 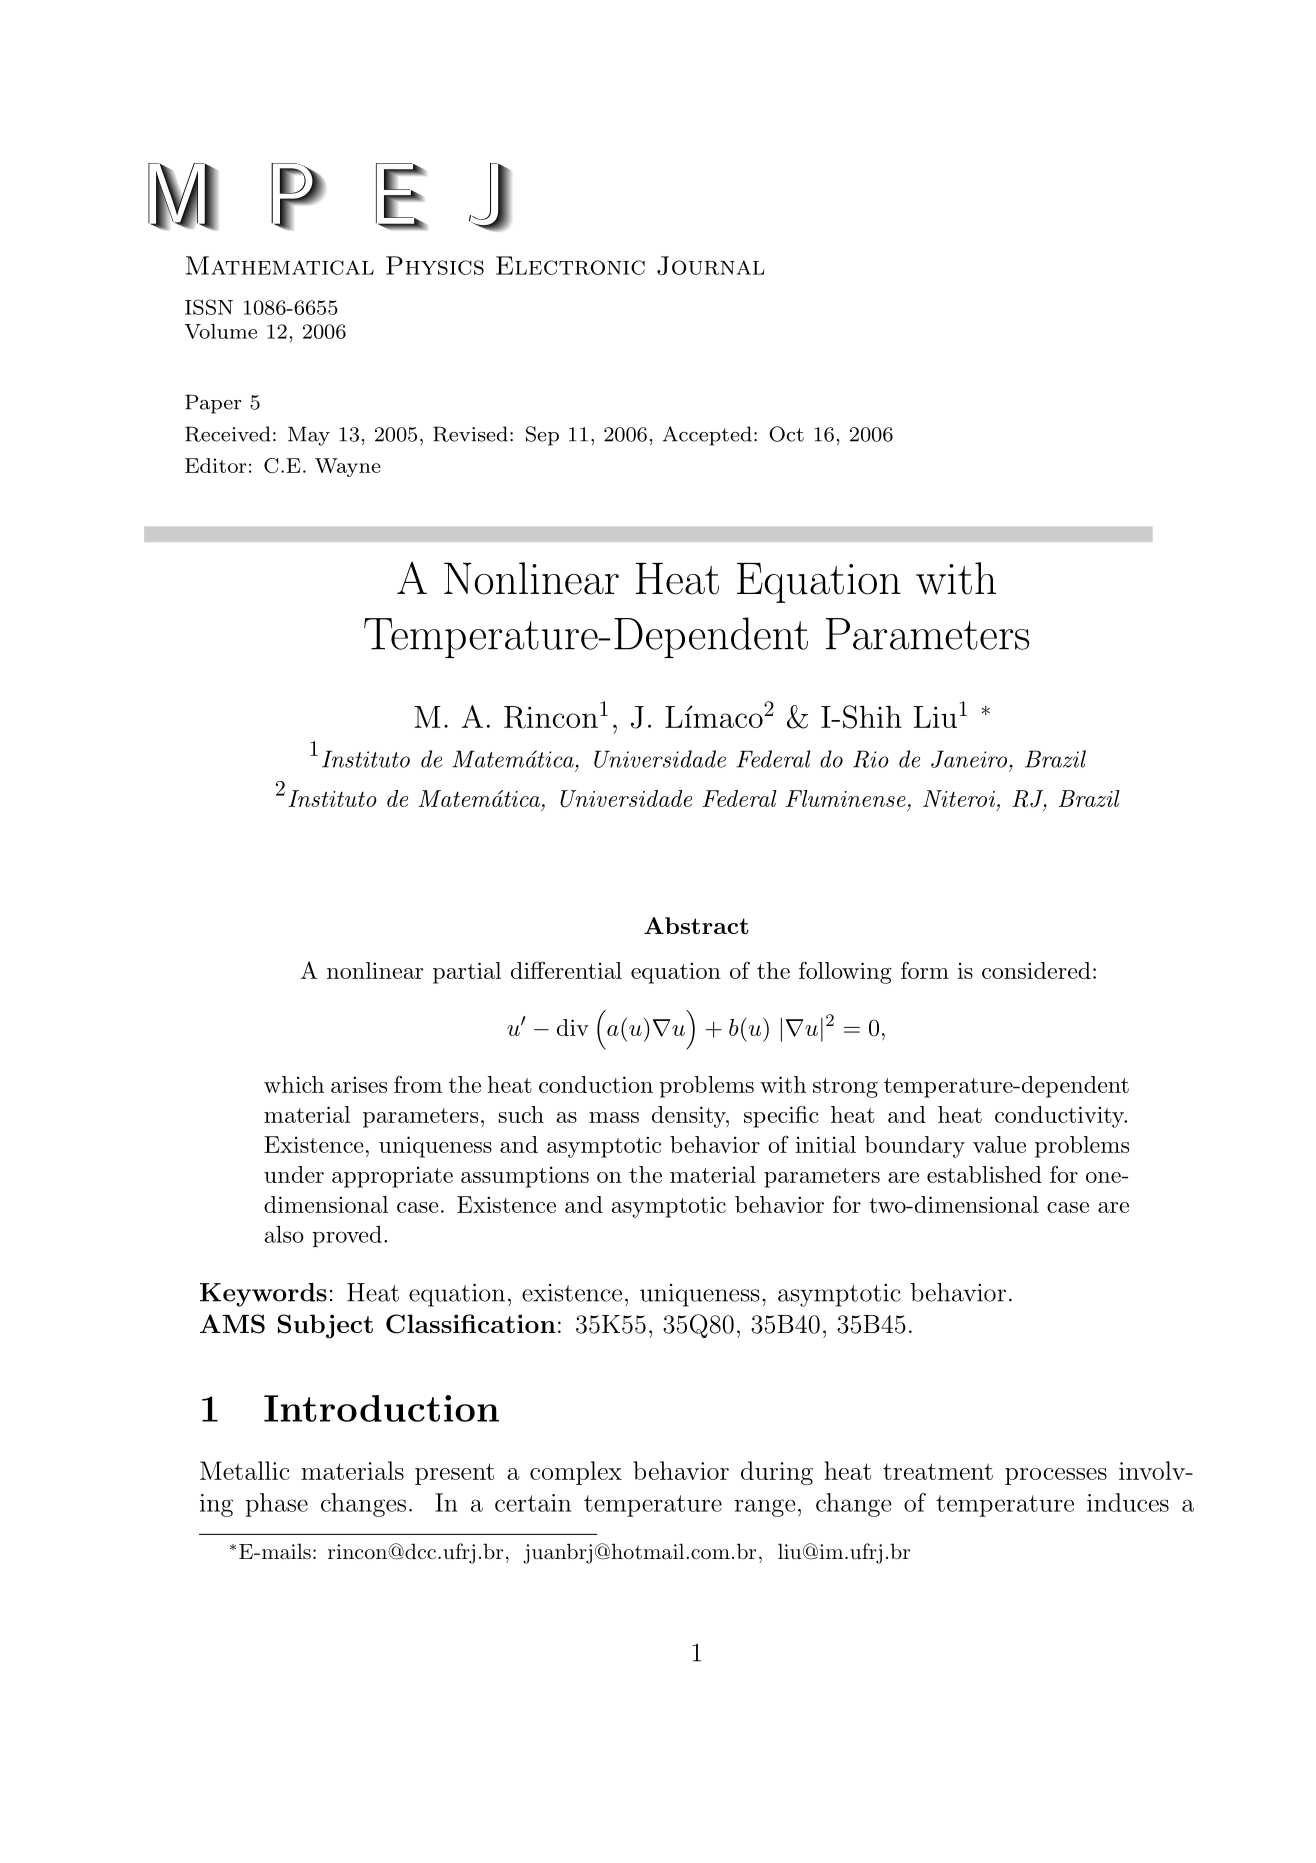 I want to click on Volume, so click(x=220, y=331).
